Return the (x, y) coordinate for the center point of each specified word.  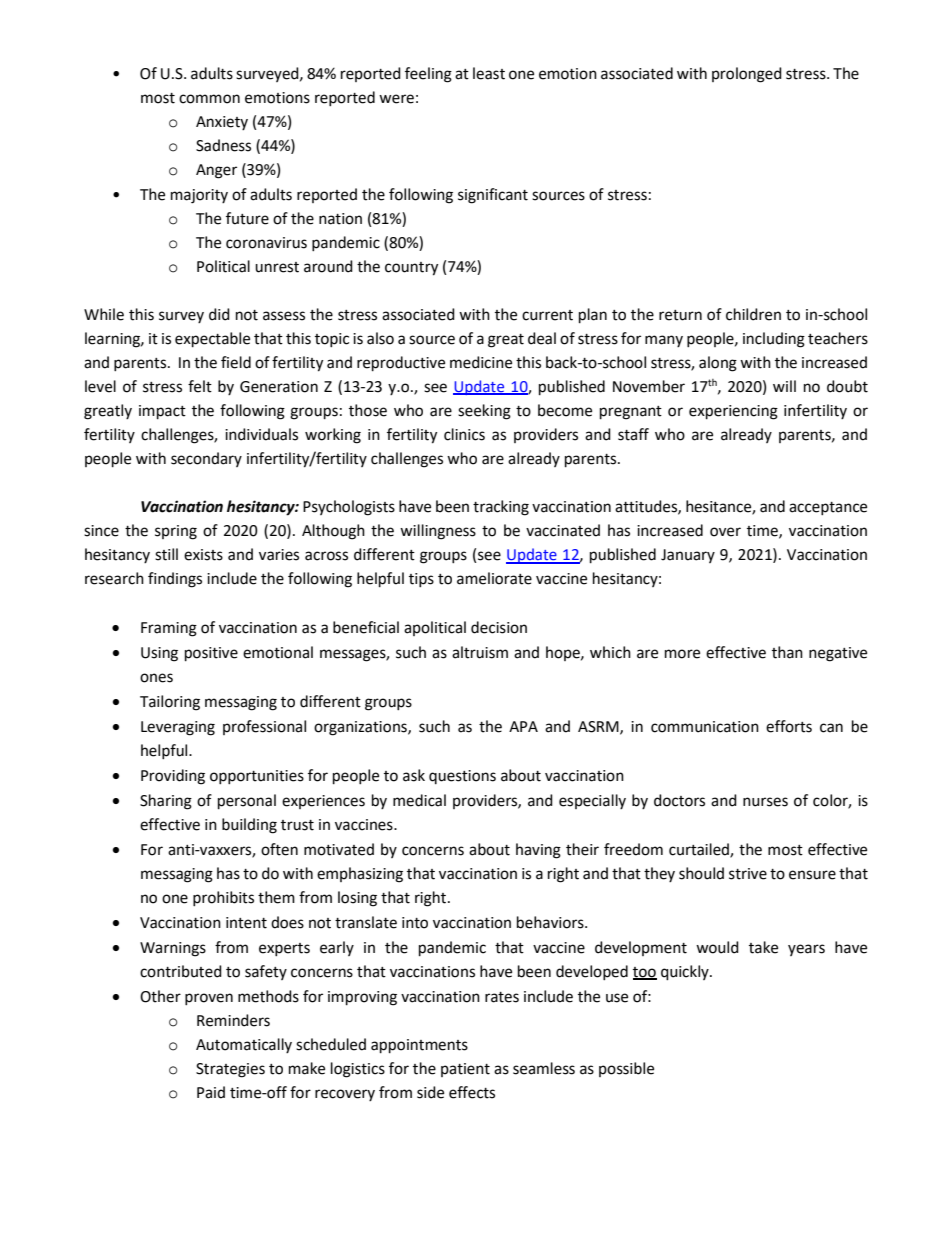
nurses (765, 802)
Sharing (166, 802)
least (489, 73)
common (209, 99)
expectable (212, 340)
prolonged (747, 75)
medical (419, 800)
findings (175, 580)
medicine (481, 362)
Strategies (230, 1070)
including (774, 340)
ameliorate (494, 578)
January (688, 556)
